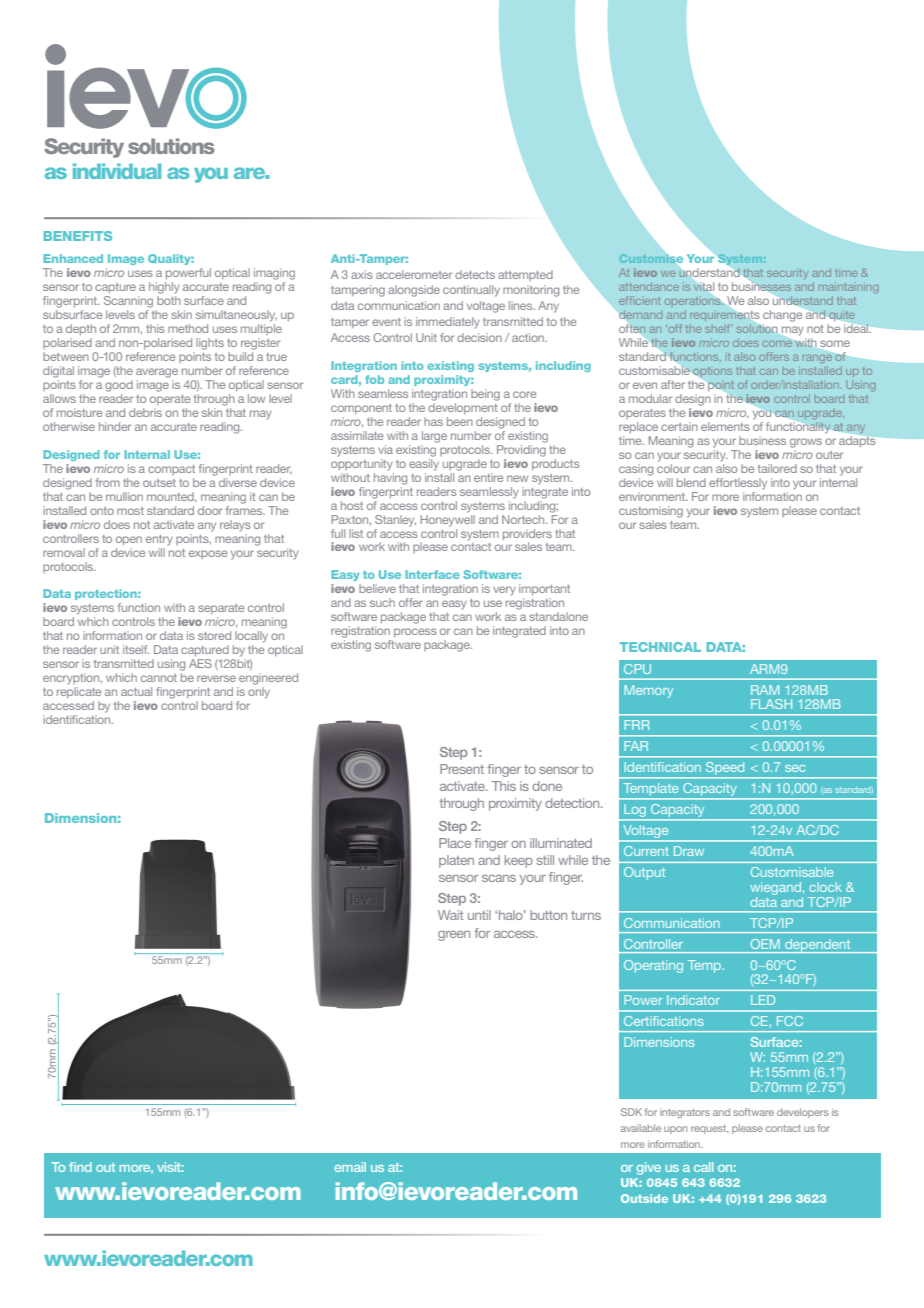 This page has height=1308, width=924. What do you see at coordinates (117, 171) in the page?
I see `individual` at bounding box center [117, 171].
